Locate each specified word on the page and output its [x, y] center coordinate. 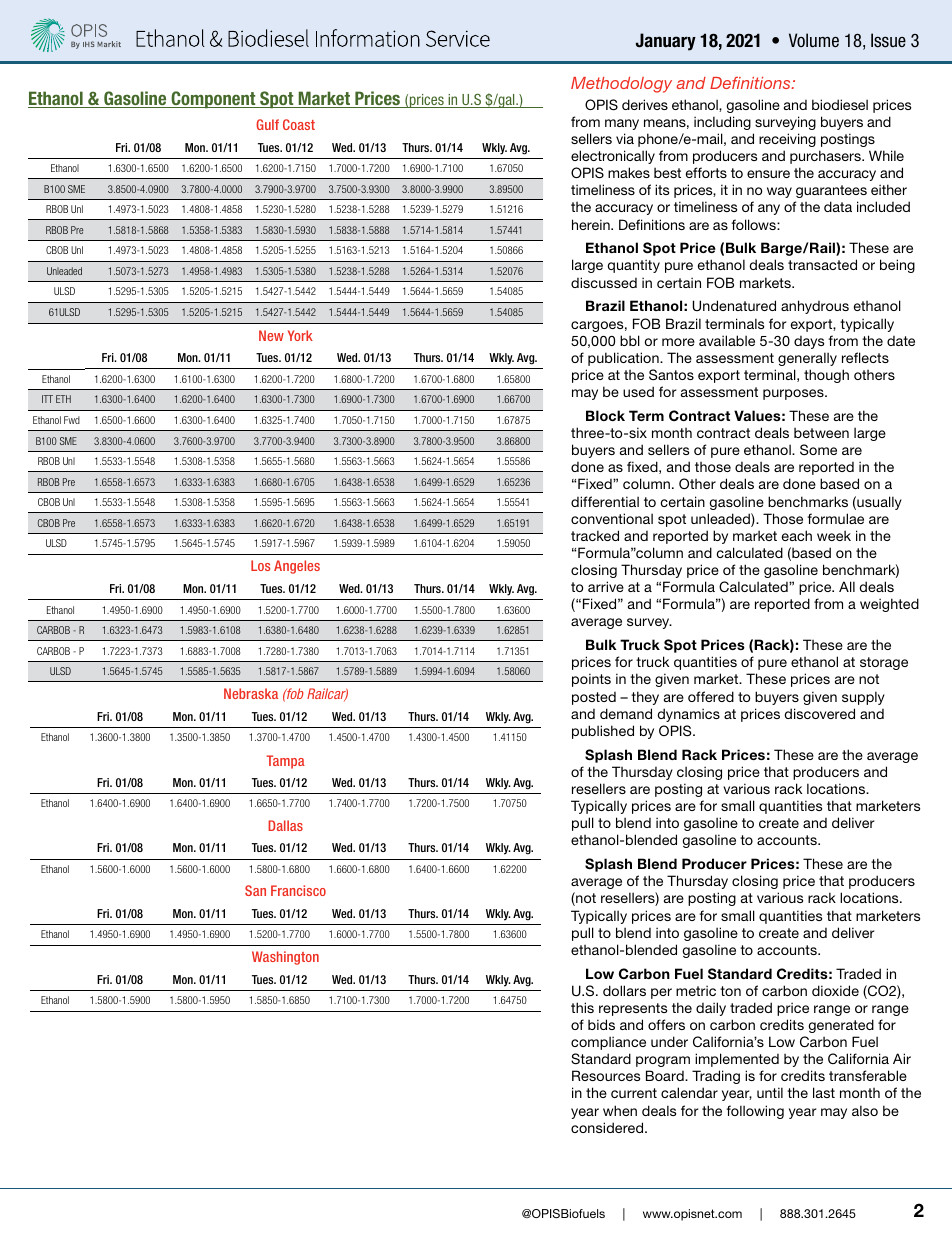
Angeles [297, 567]
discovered [819, 713]
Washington [285, 958]
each [797, 535]
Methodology [621, 85]
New [271, 335]
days [809, 342]
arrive [606, 586]
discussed [604, 282]
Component [213, 100]
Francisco [298, 890]
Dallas [285, 825]
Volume [814, 40]
